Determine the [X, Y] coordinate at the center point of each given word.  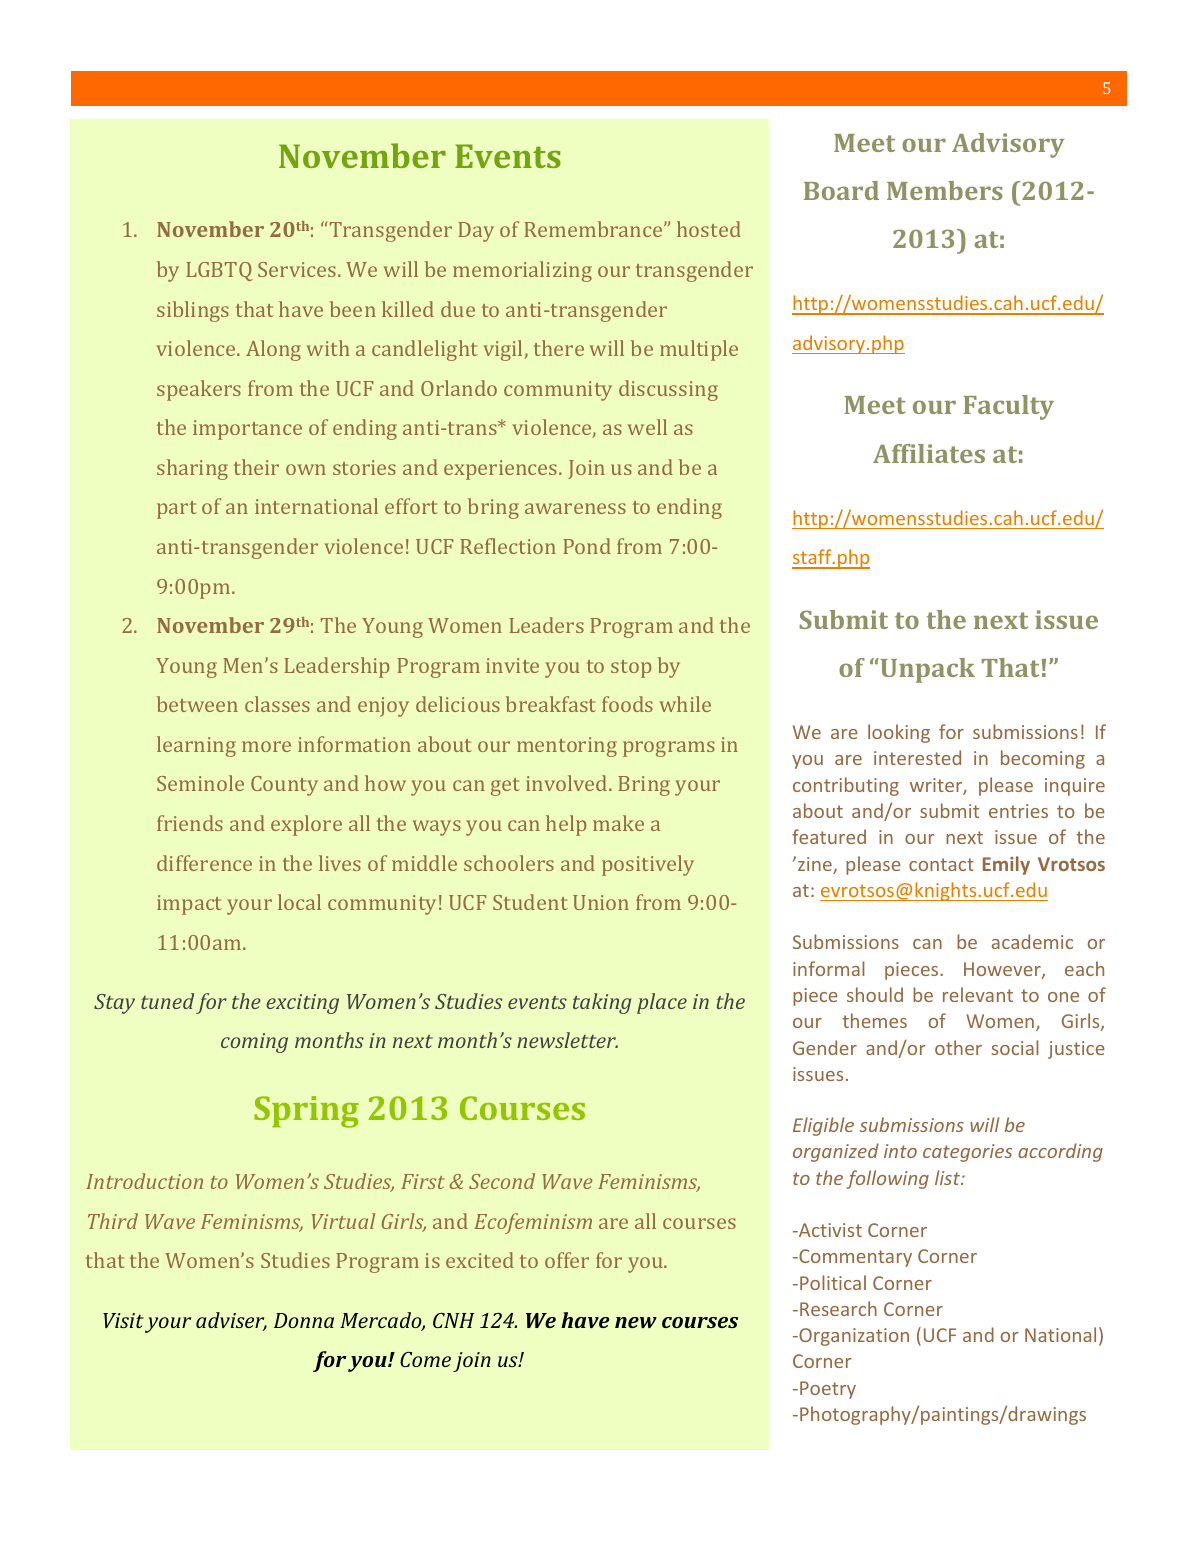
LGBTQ [219, 271]
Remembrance [594, 229]
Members [945, 190]
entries [1018, 811]
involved [568, 783]
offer [567, 1260]
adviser [231, 1321]
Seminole [200, 783]
